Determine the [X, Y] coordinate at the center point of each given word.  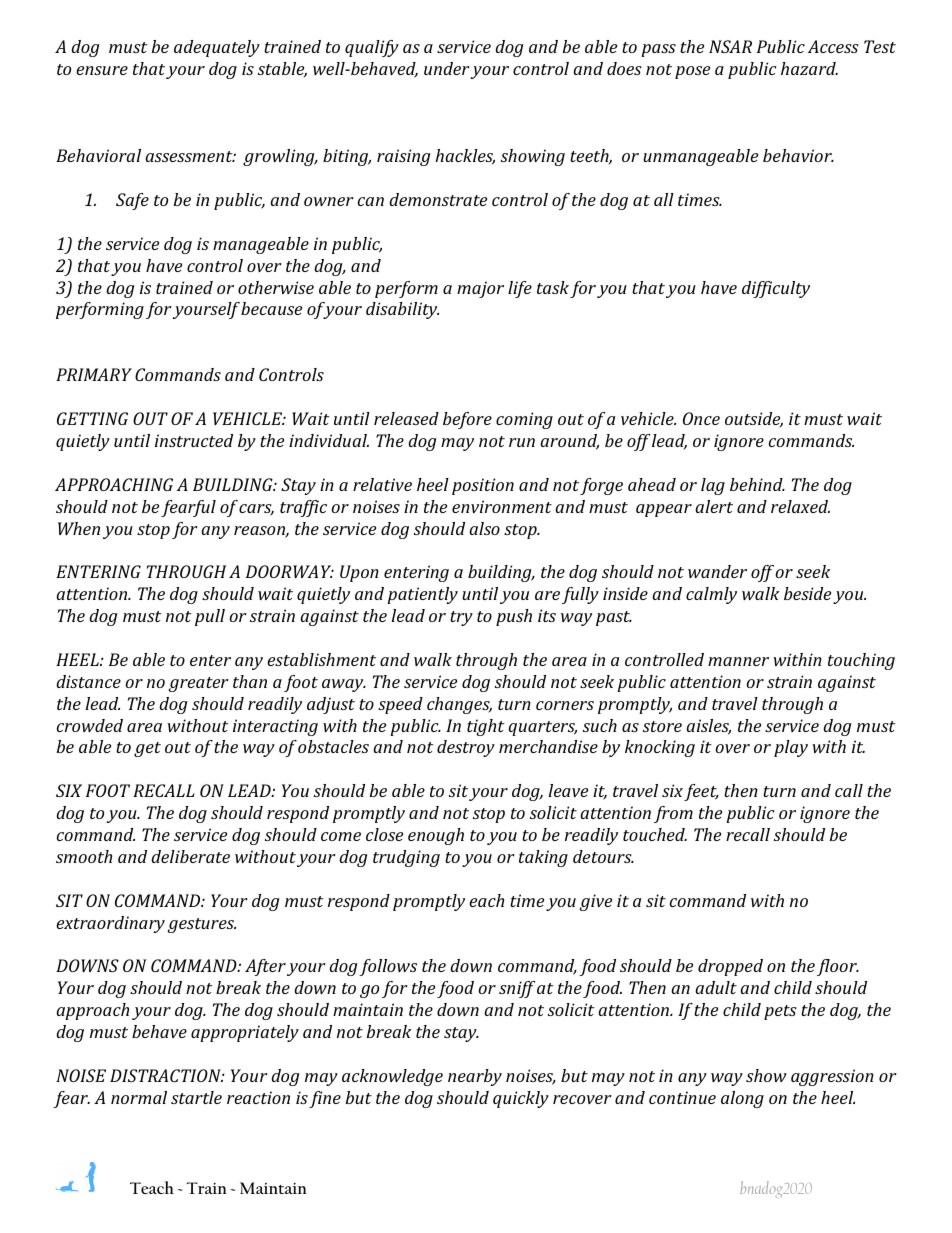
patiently [422, 595]
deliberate [190, 856]
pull [210, 617]
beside [807, 593]
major [480, 289]
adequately [217, 48]
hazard [809, 68]
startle [196, 1097]
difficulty [776, 289]
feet [701, 792]
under [447, 68]
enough [436, 836]
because [271, 308]
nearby [475, 1077]
